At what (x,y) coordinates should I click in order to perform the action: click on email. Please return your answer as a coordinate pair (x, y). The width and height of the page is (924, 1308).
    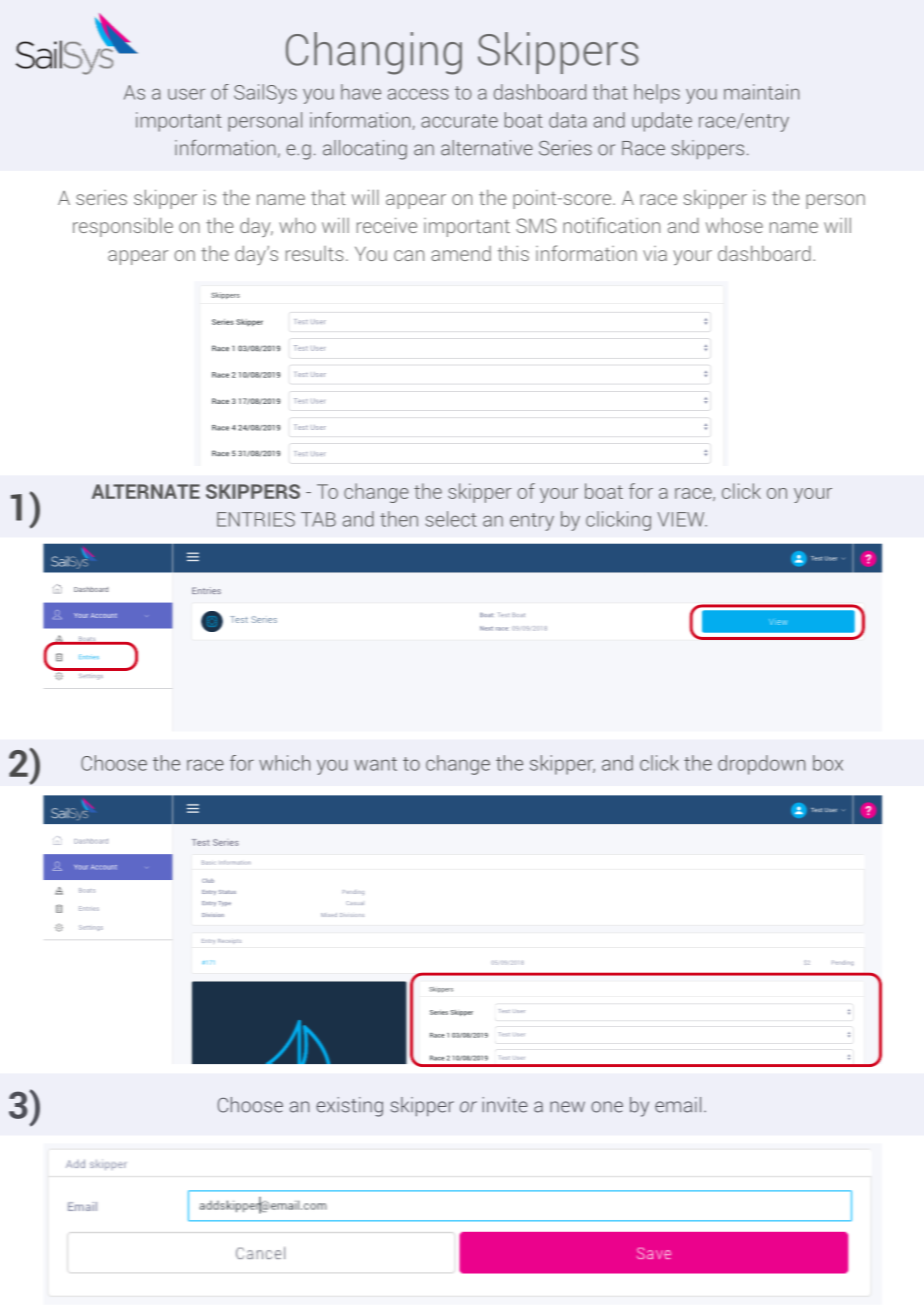
    Looking at the image, I should click on (678, 1105).
